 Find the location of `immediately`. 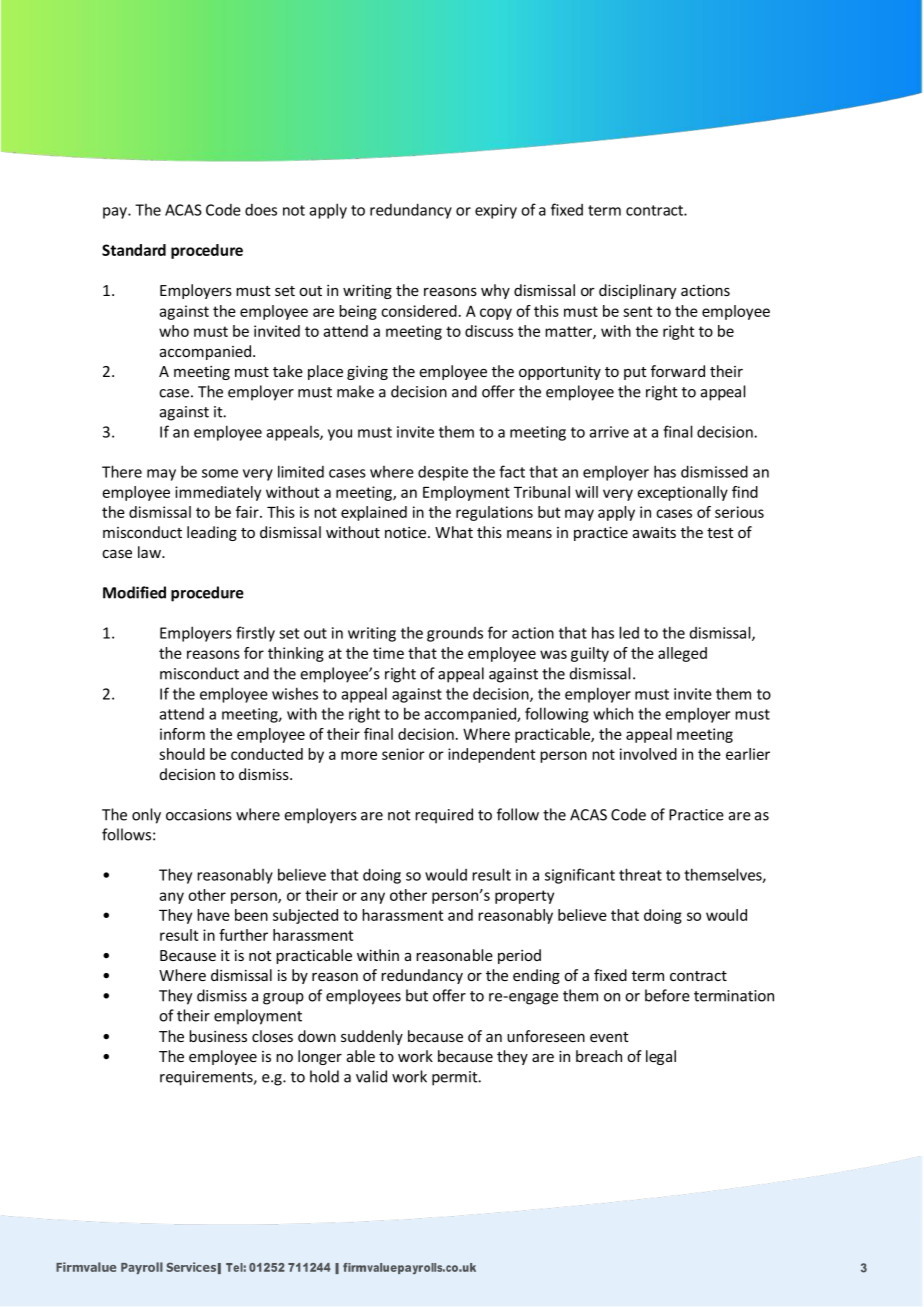

immediately is located at coordinates (218, 493).
